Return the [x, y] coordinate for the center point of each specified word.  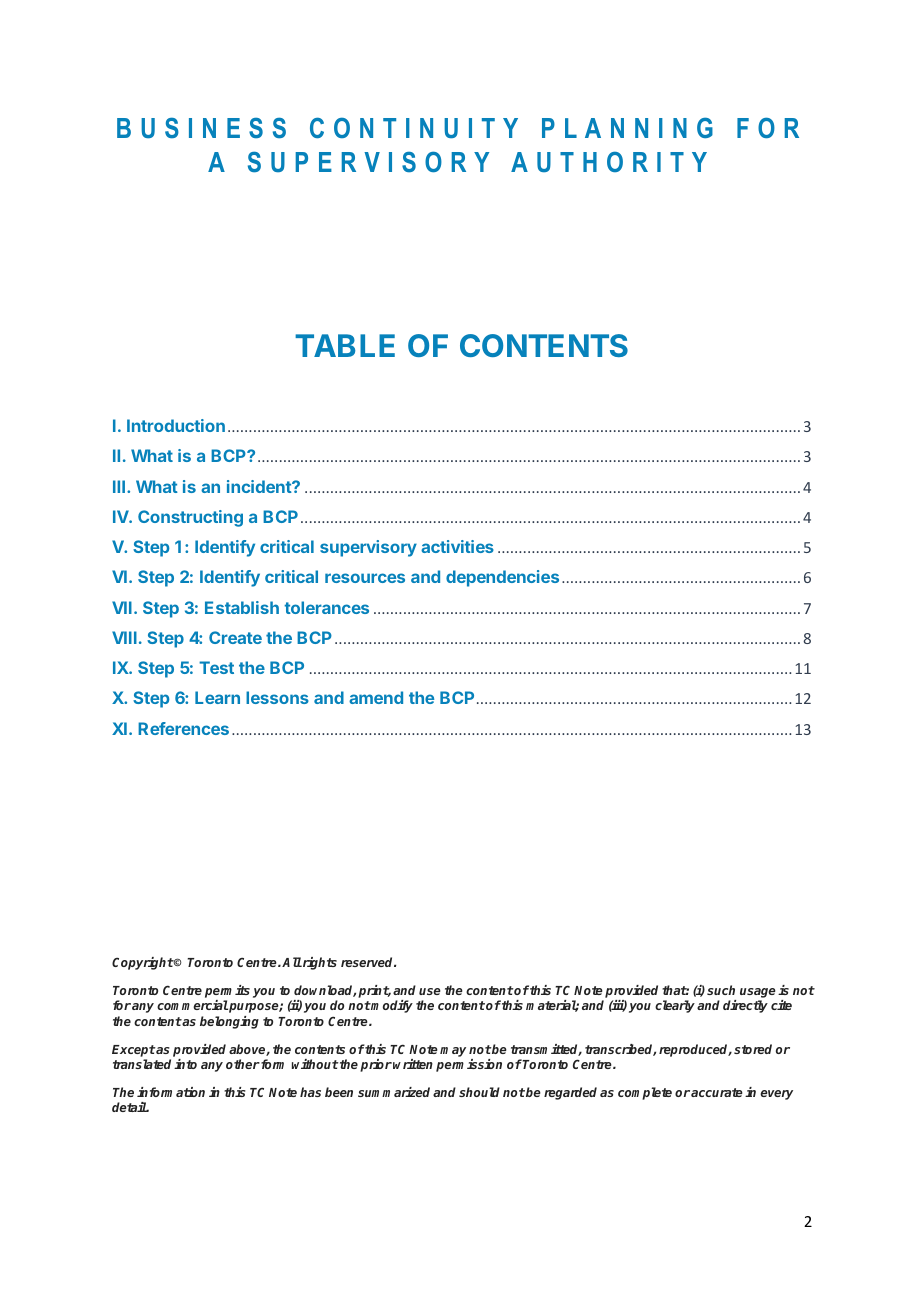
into [185, 1064]
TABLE [345, 345]
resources [365, 578]
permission [469, 1065]
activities [457, 546]
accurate [717, 1092]
